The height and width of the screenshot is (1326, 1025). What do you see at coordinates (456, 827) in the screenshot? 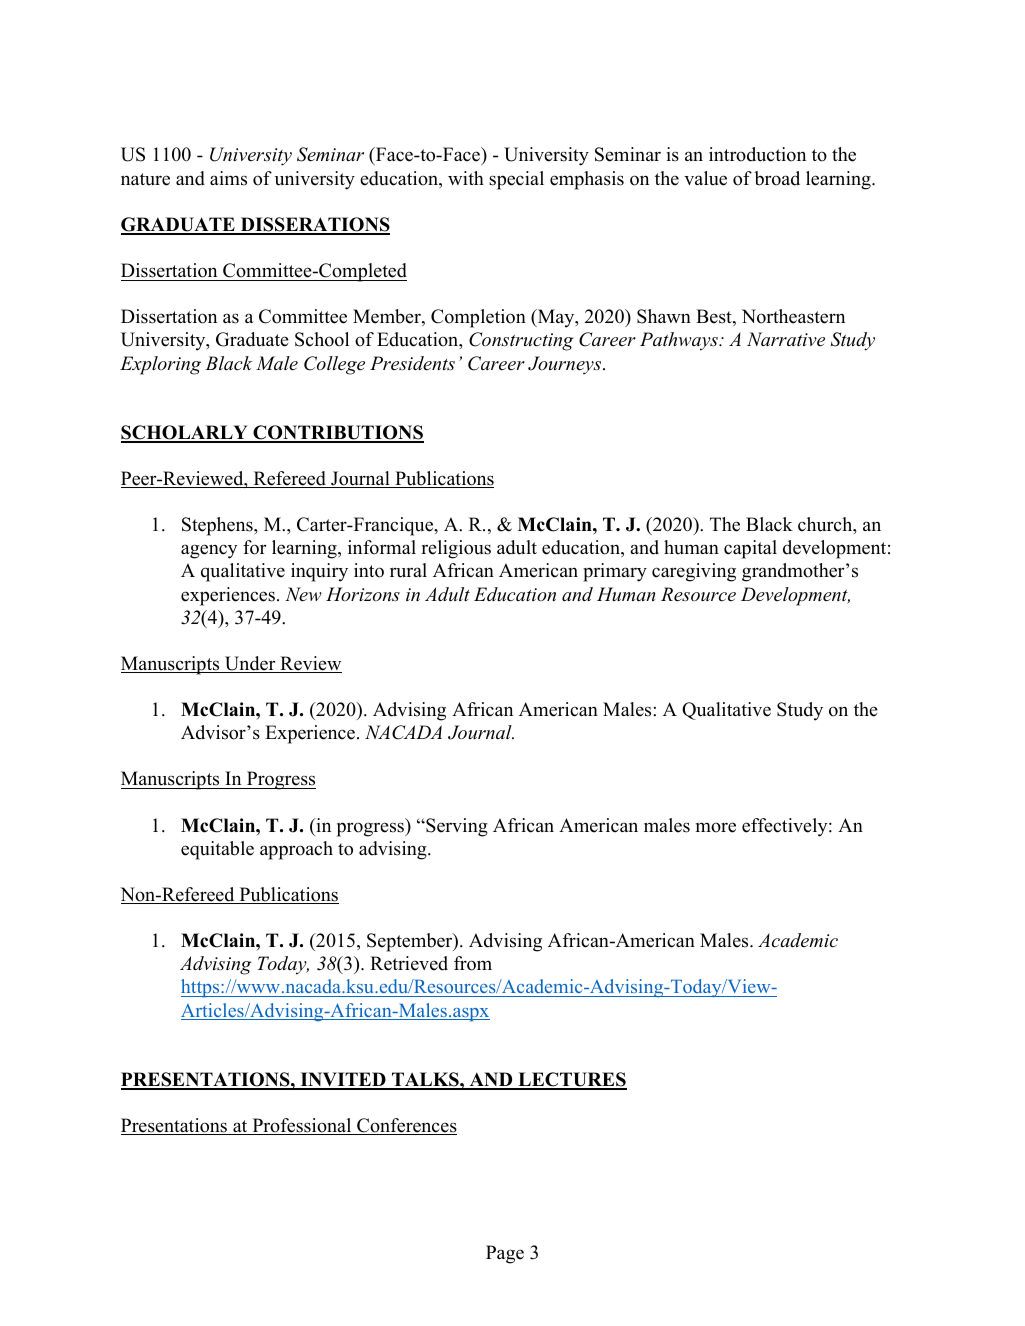
I see `Serving` at bounding box center [456, 827].
